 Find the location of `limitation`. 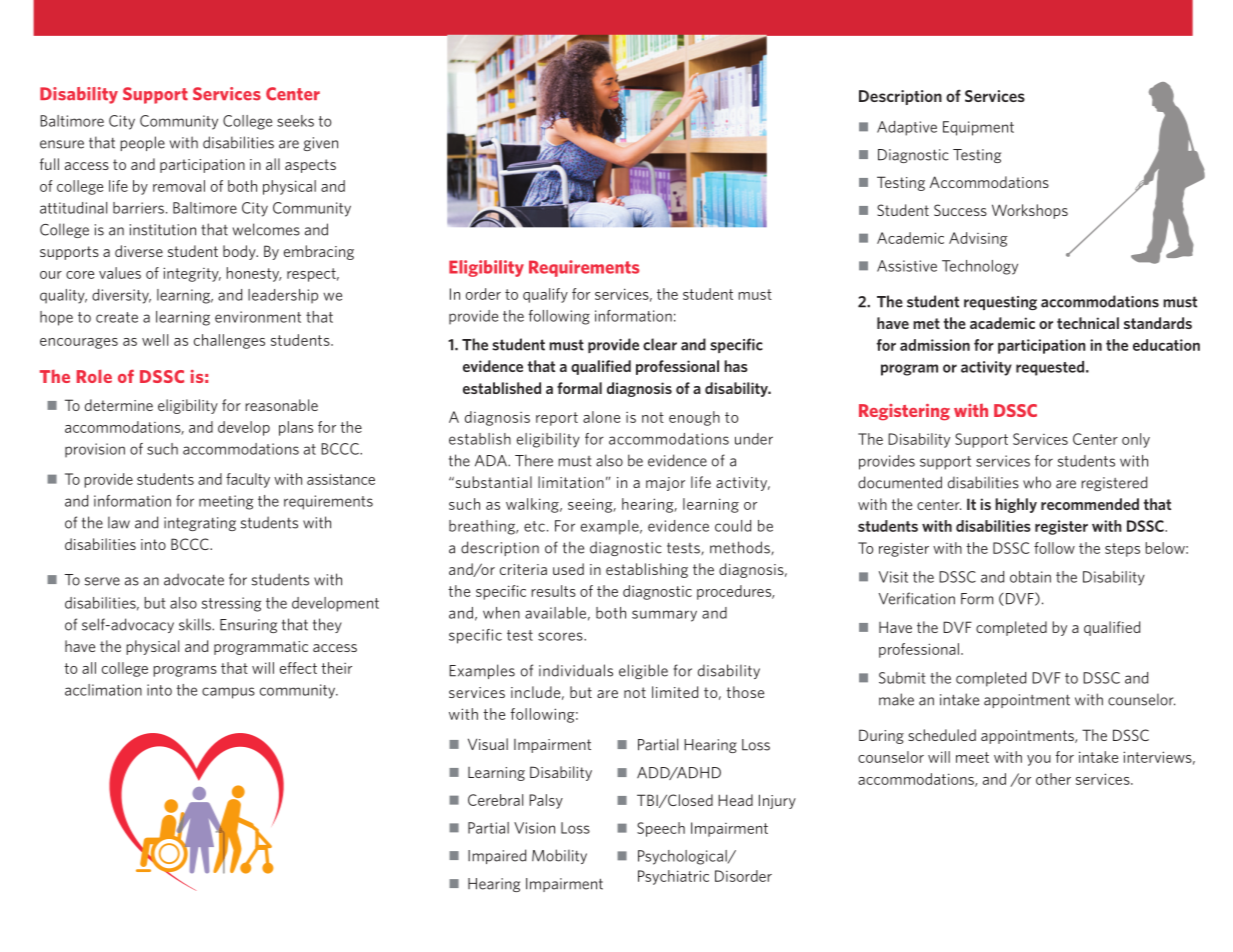

limitation is located at coordinates (571, 482).
